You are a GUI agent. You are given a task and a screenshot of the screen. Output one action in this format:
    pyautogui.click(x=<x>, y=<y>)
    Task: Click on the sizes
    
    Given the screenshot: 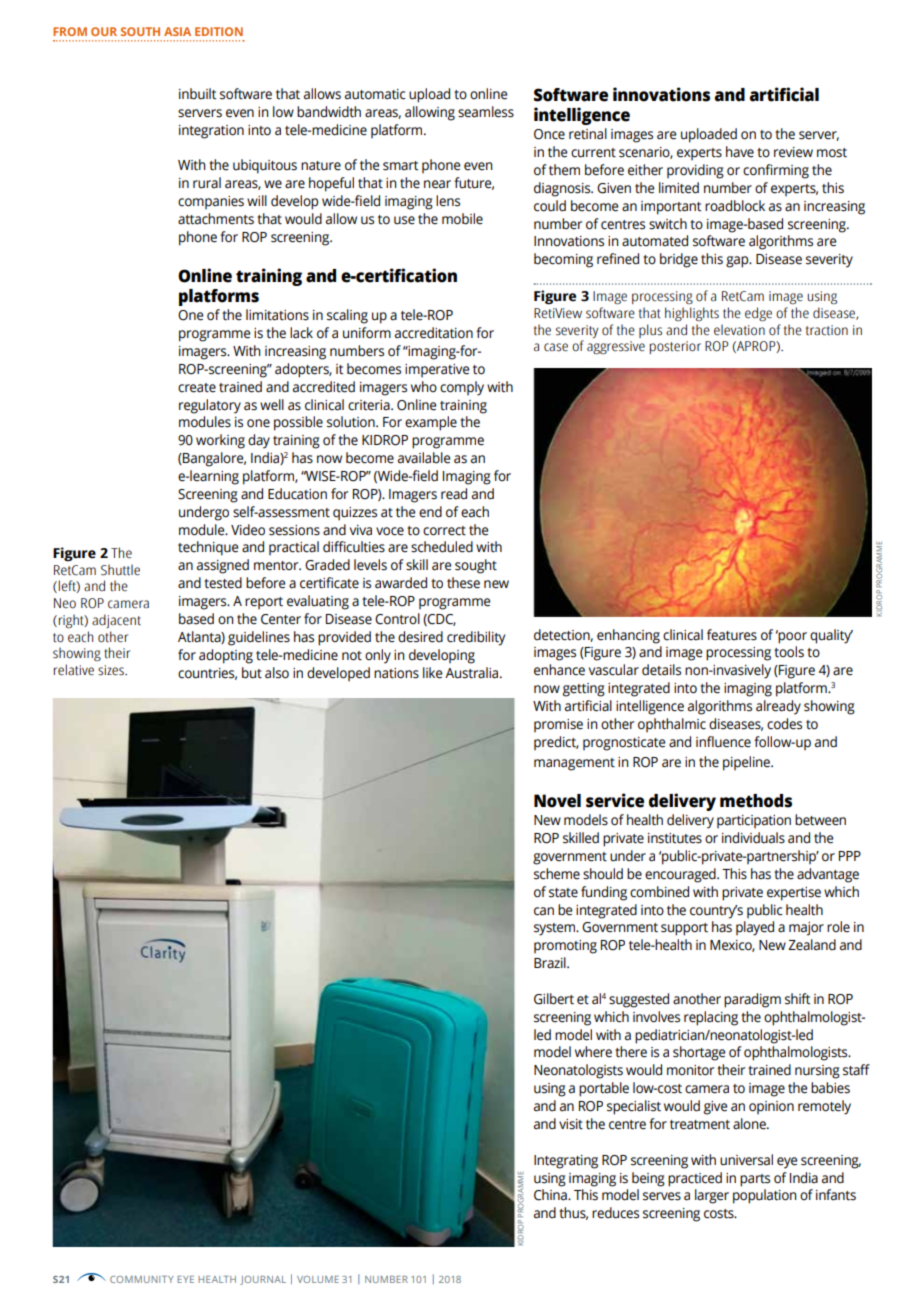 What is the action you would take?
    pyautogui.click(x=112, y=670)
